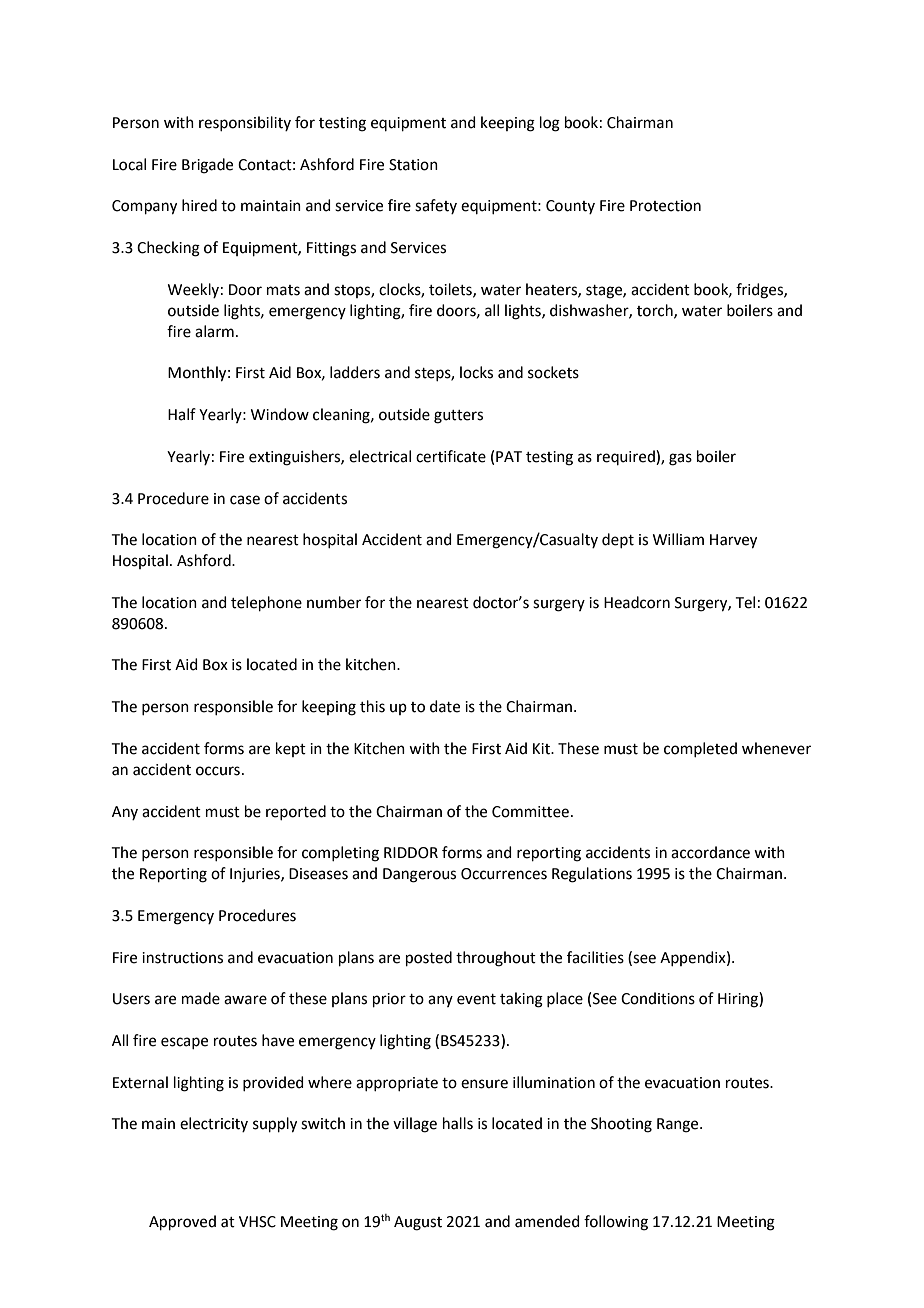 This screenshot has height=1308, width=924. What do you see at coordinates (182, 1222) in the screenshot?
I see `Approved` at bounding box center [182, 1222].
